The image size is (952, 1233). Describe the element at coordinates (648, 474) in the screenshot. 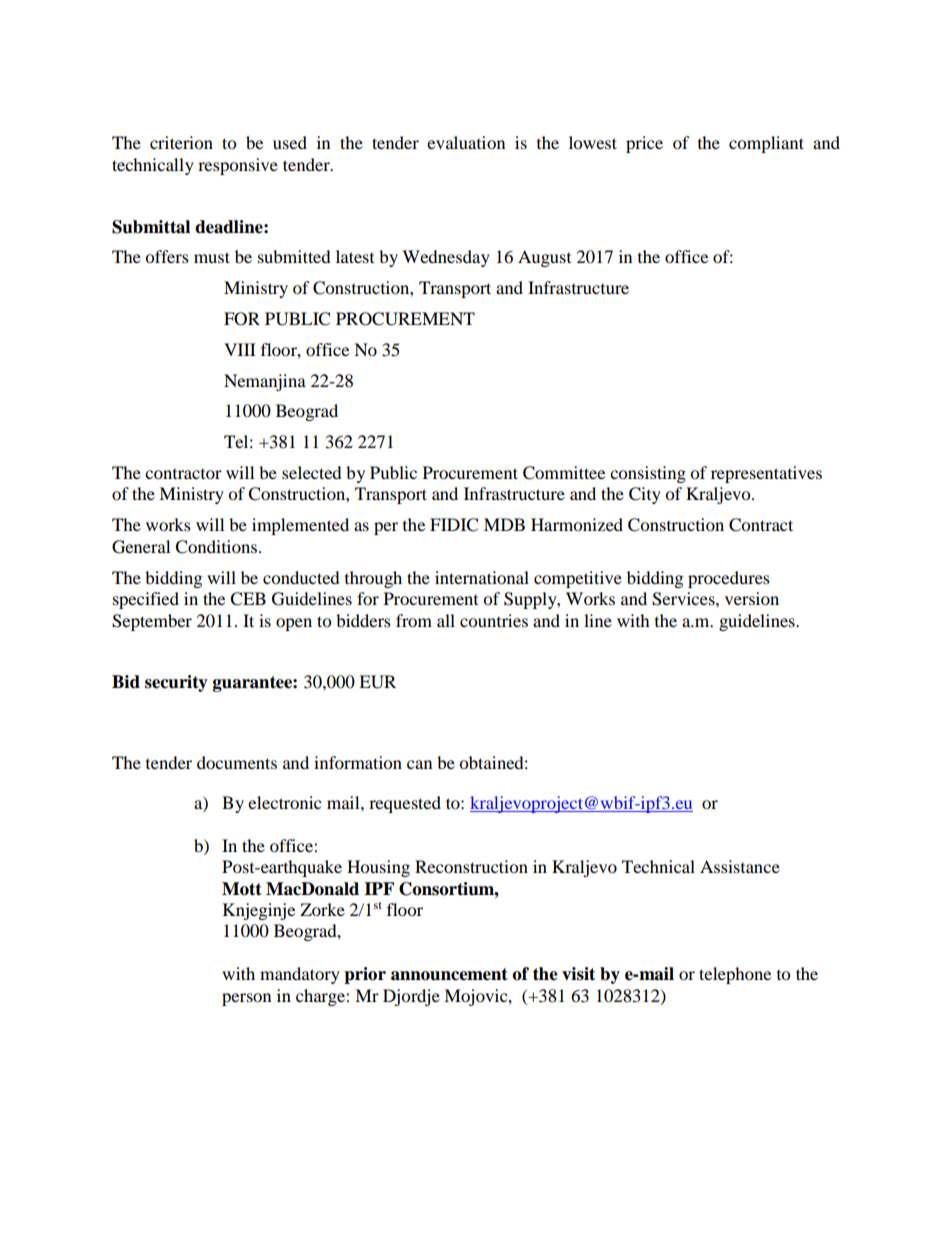

I see `consisting` at that location.
